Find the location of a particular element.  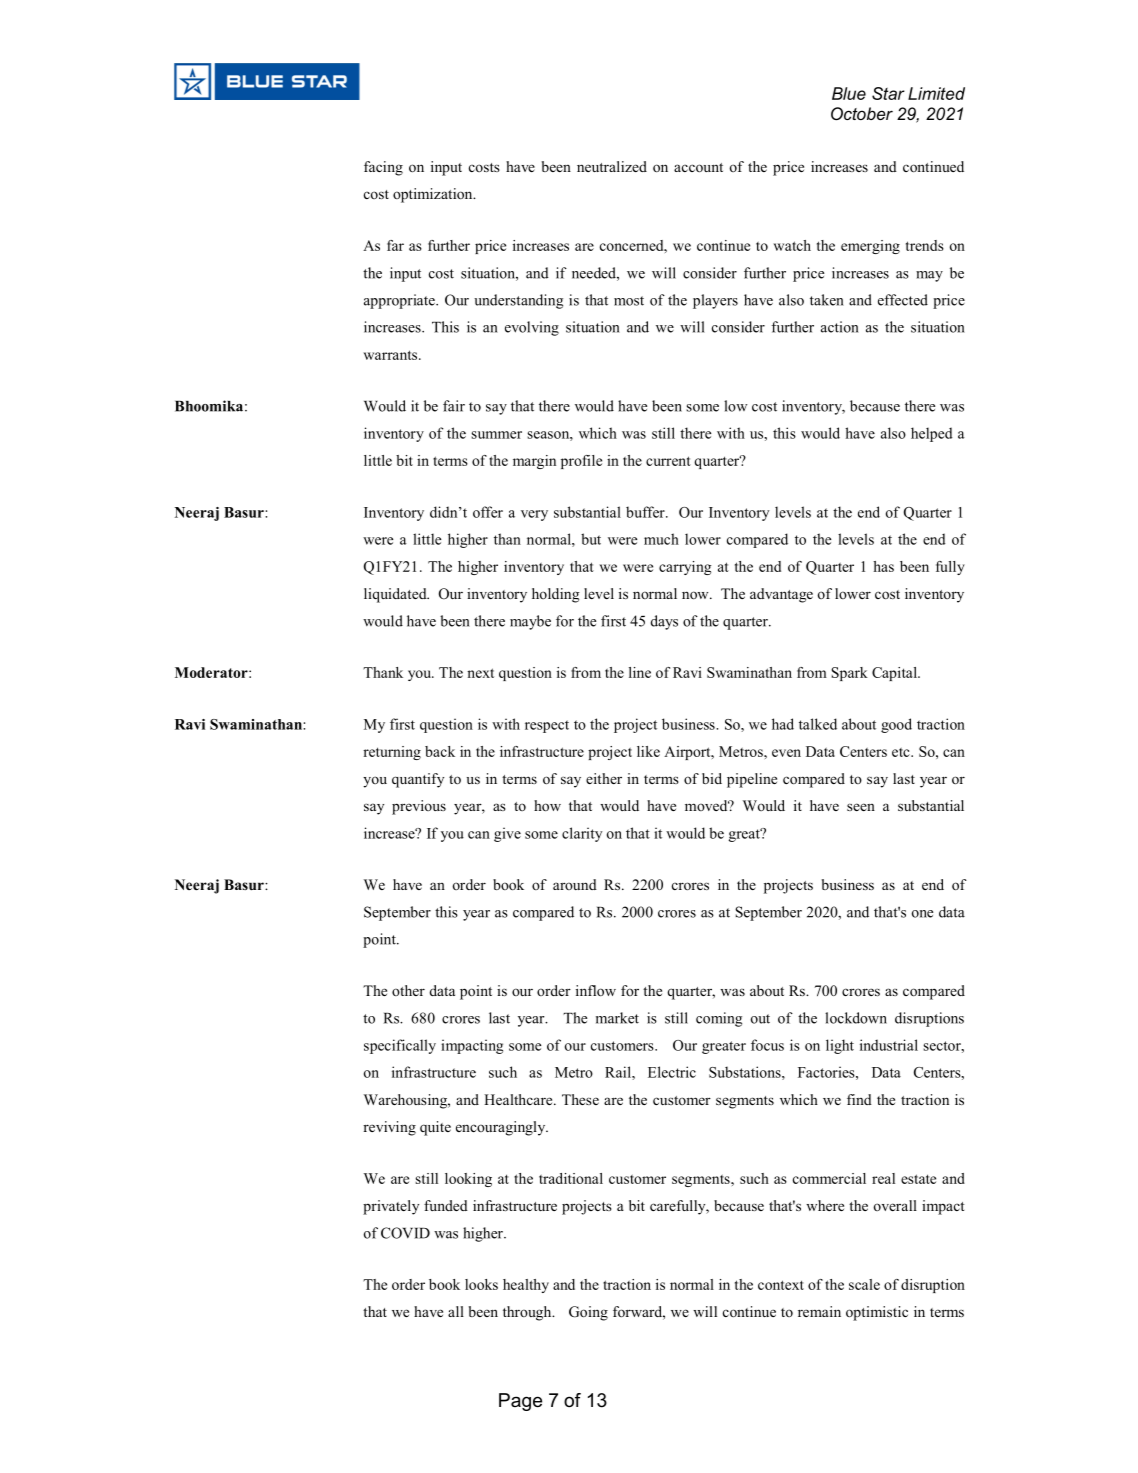

looks is located at coordinates (481, 1284).
